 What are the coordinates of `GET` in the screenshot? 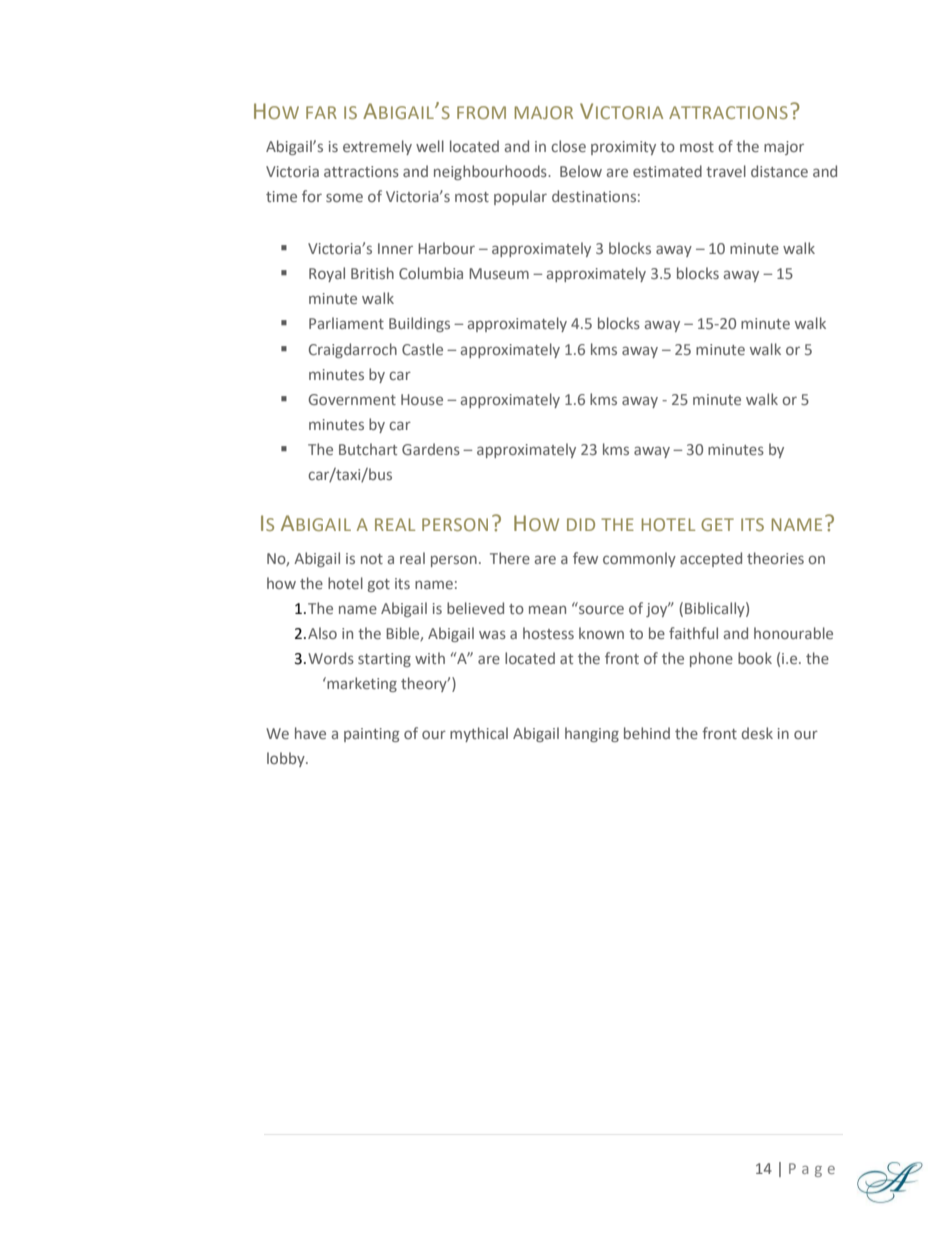 It's located at (717, 524).
